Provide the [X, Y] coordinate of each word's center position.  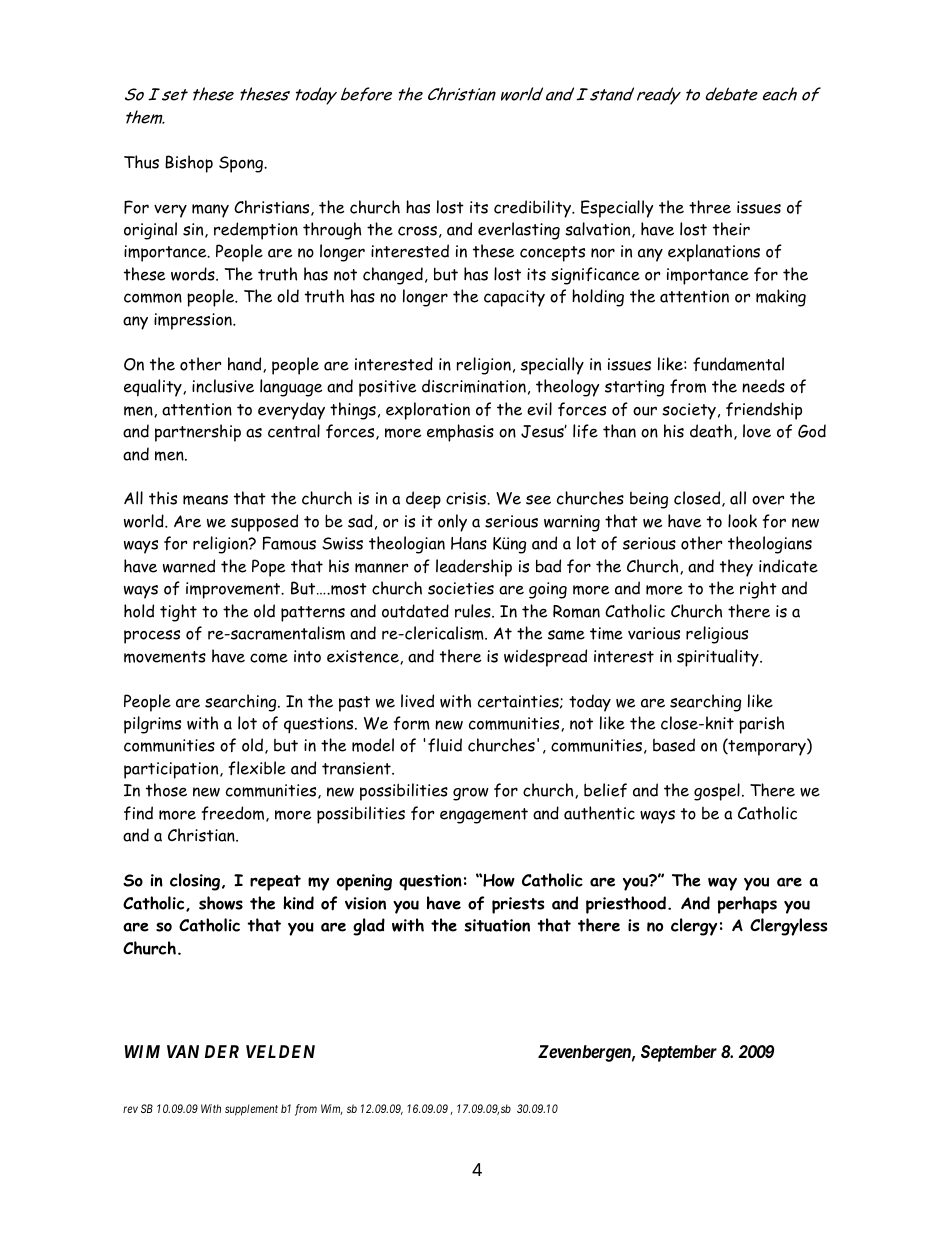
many [210, 211]
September [679, 1053]
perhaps [747, 905]
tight [178, 613]
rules [474, 611]
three [710, 207]
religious [717, 635]
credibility [534, 209]
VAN [183, 1051]
